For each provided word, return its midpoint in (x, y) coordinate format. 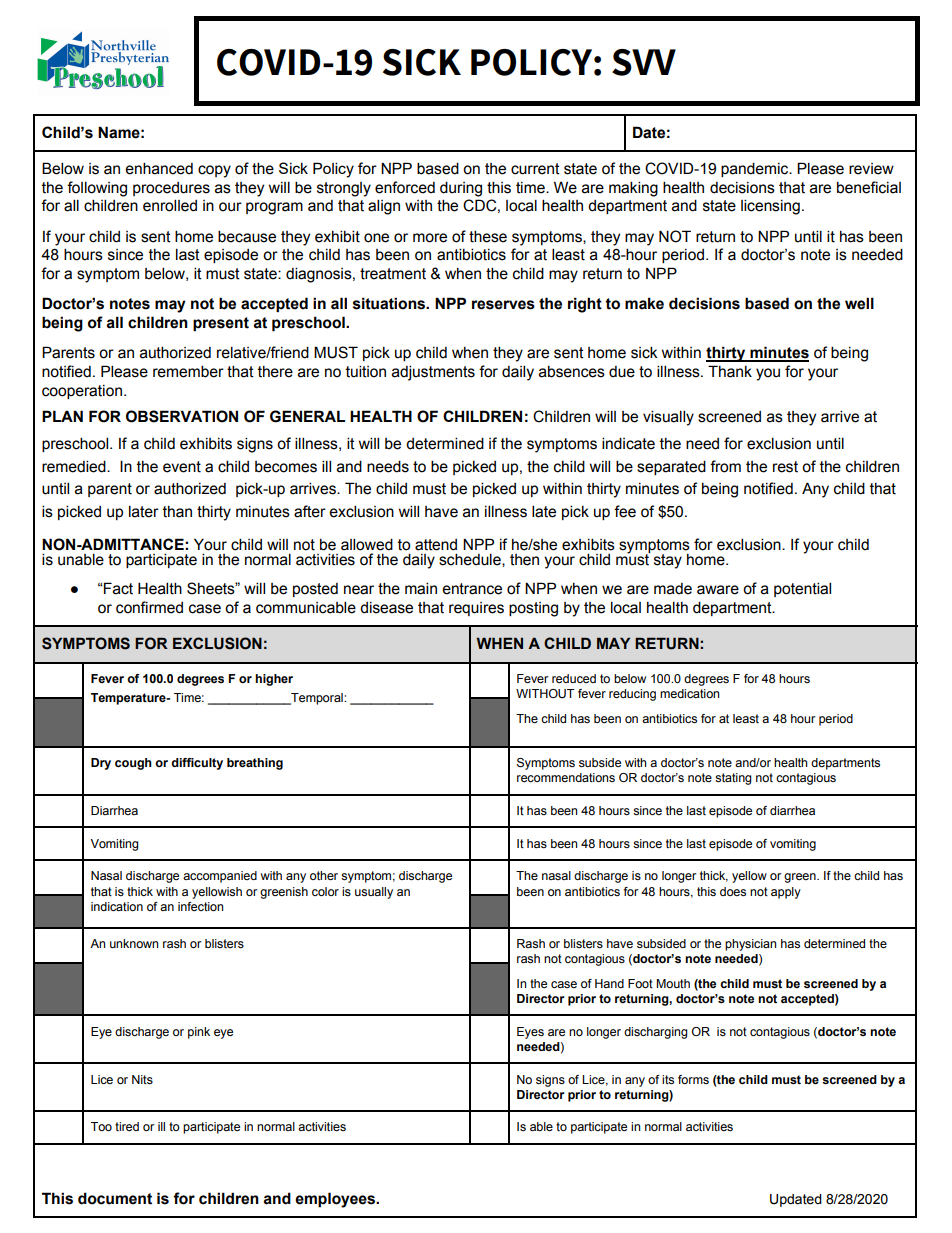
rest (785, 467)
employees (336, 1200)
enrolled (170, 205)
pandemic (756, 169)
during (461, 189)
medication (689, 693)
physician (750, 945)
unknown (134, 943)
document (115, 1198)
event (182, 467)
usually (374, 893)
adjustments (433, 373)
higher (274, 680)
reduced (574, 678)
